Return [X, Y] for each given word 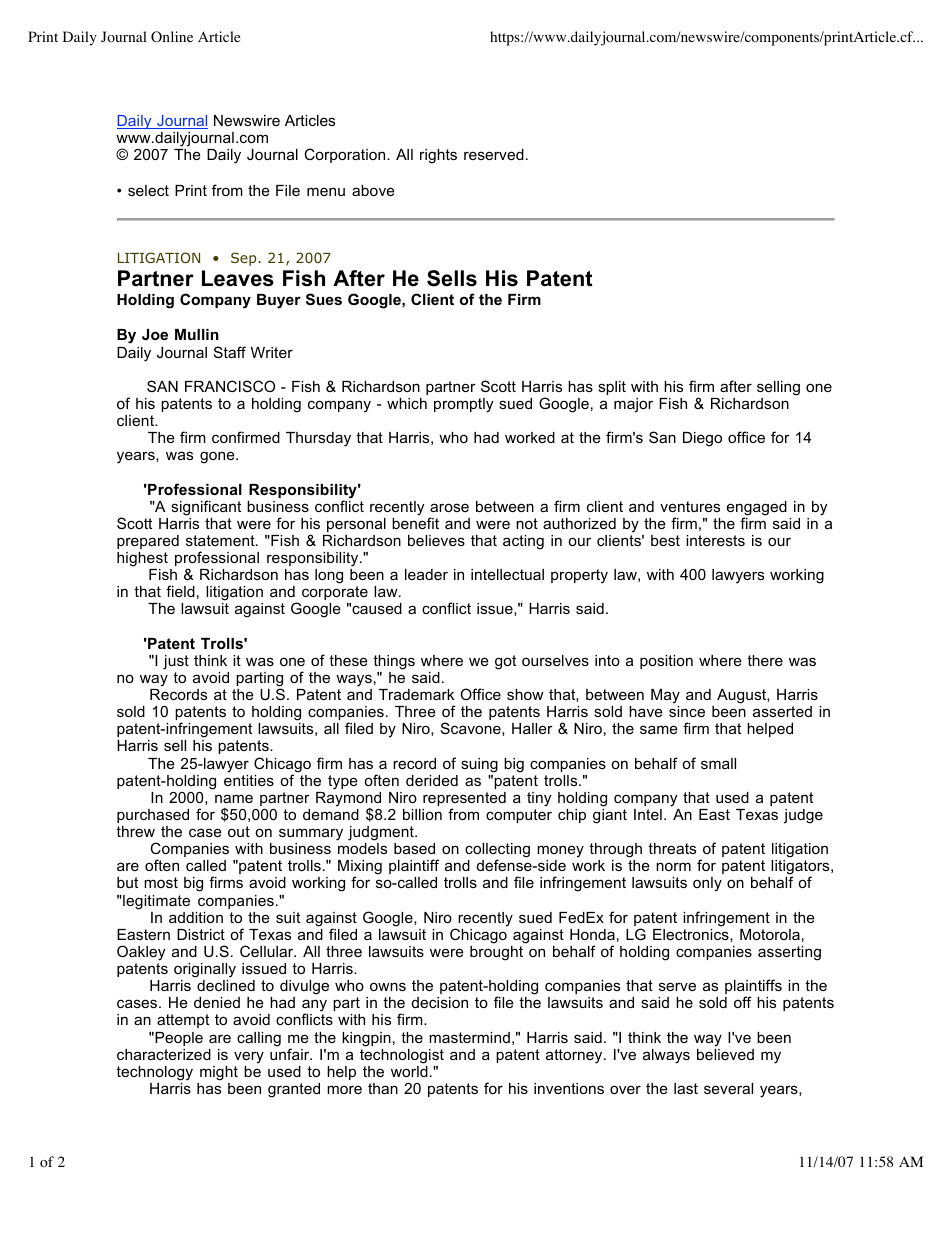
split [612, 388]
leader [426, 574]
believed [725, 1054]
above [373, 190]
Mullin [197, 334]
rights [438, 156]
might [219, 1073]
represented [464, 800]
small [718, 763]
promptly [463, 405]
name [234, 798]
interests [715, 540]
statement [221, 540]
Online [172, 37]
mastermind [469, 1037]
